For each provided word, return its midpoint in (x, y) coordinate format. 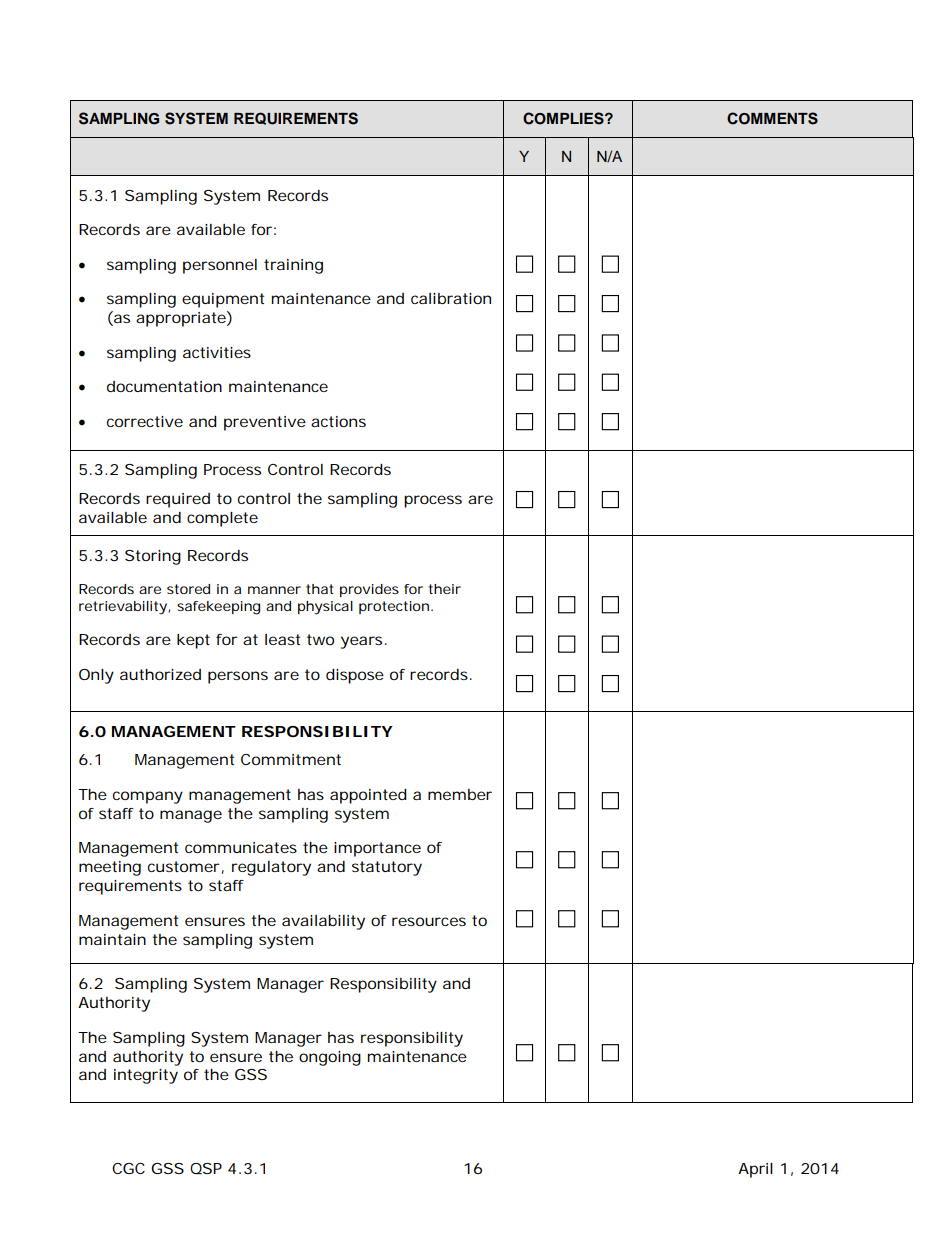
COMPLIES (564, 118)
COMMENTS (772, 118)
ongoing (330, 1058)
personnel (220, 266)
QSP (206, 1168)
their (445, 589)
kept (193, 641)
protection (394, 607)
